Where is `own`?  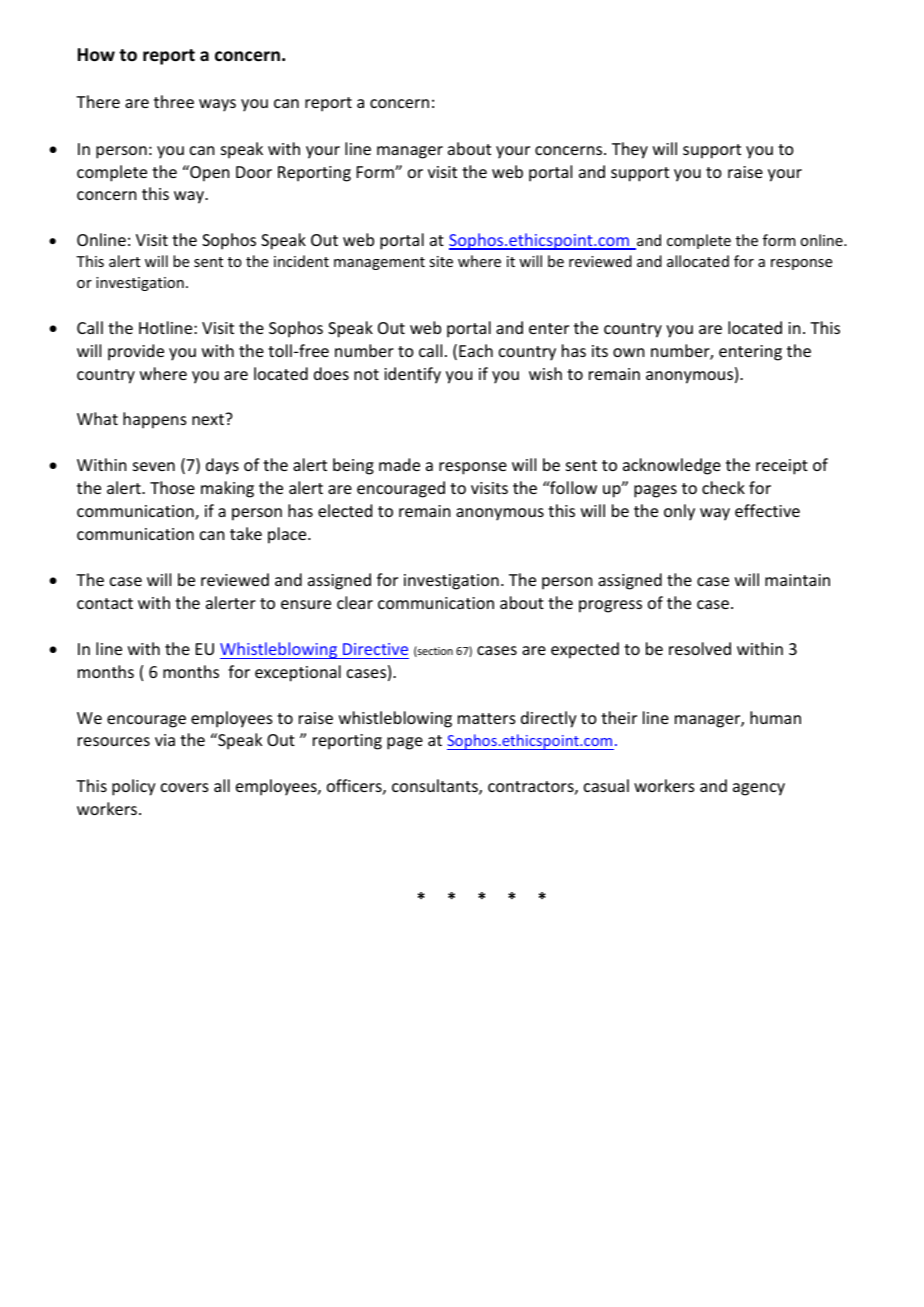
own is located at coordinates (628, 352).
